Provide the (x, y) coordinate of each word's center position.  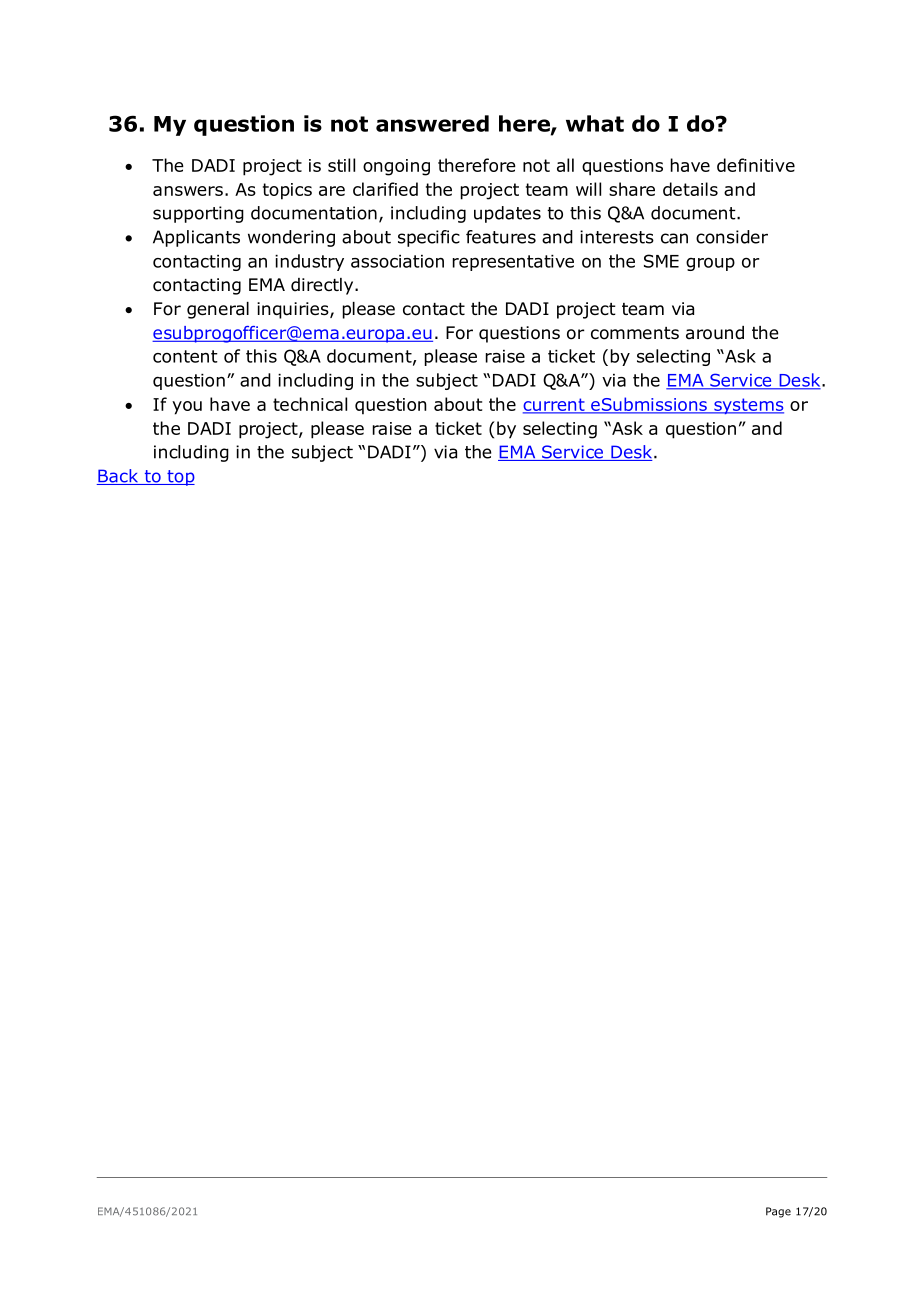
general (218, 310)
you (187, 408)
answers (188, 191)
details (690, 189)
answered (432, 123)
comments (635, 333)
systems (748, 406)
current (555, 405)
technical (310, 404)
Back (119, 477)
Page (778, 1212)
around (715, 333)
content (185, 356)
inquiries (294, 310)
